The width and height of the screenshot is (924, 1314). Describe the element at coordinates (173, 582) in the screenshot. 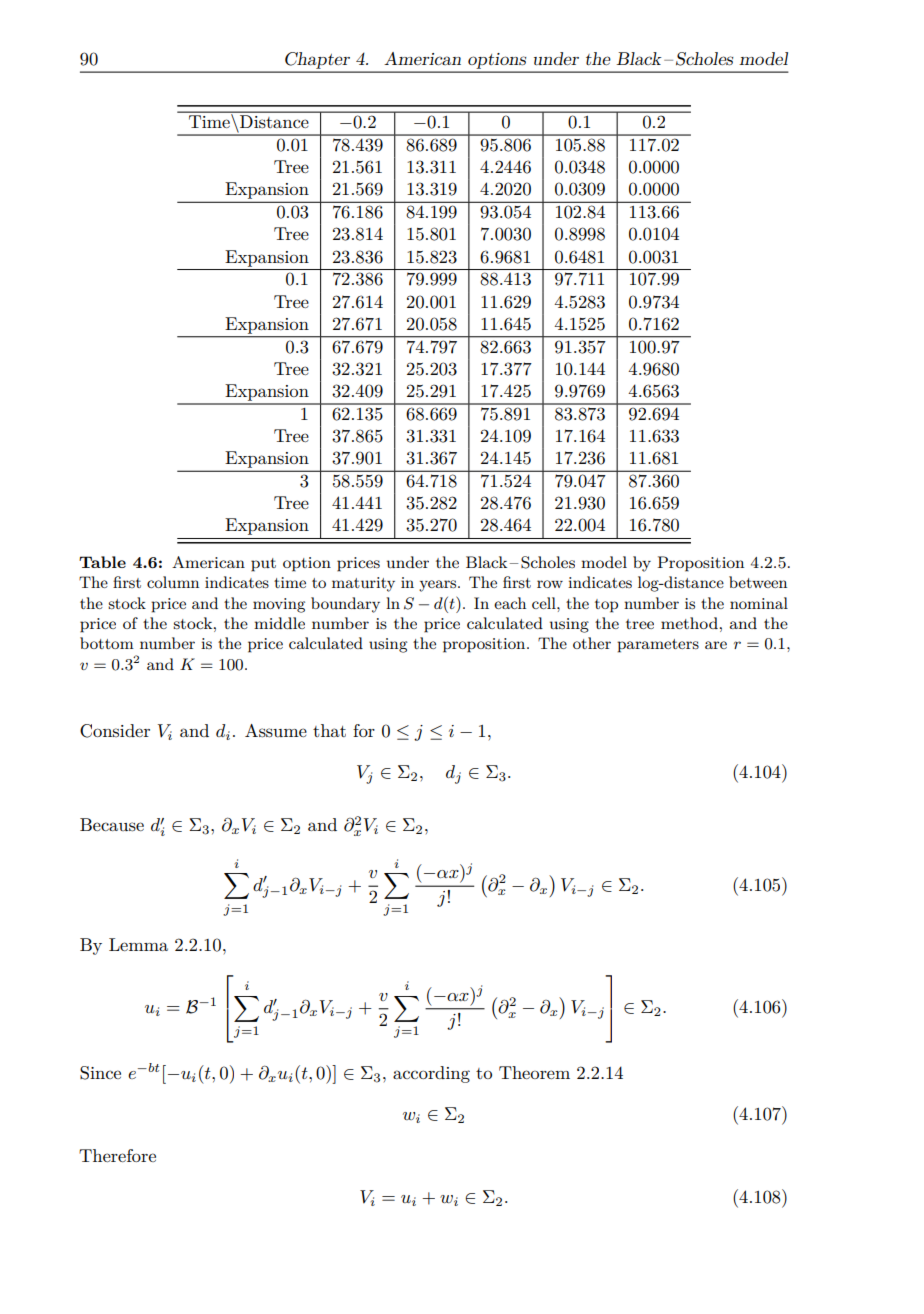

I see `column` at that location.
